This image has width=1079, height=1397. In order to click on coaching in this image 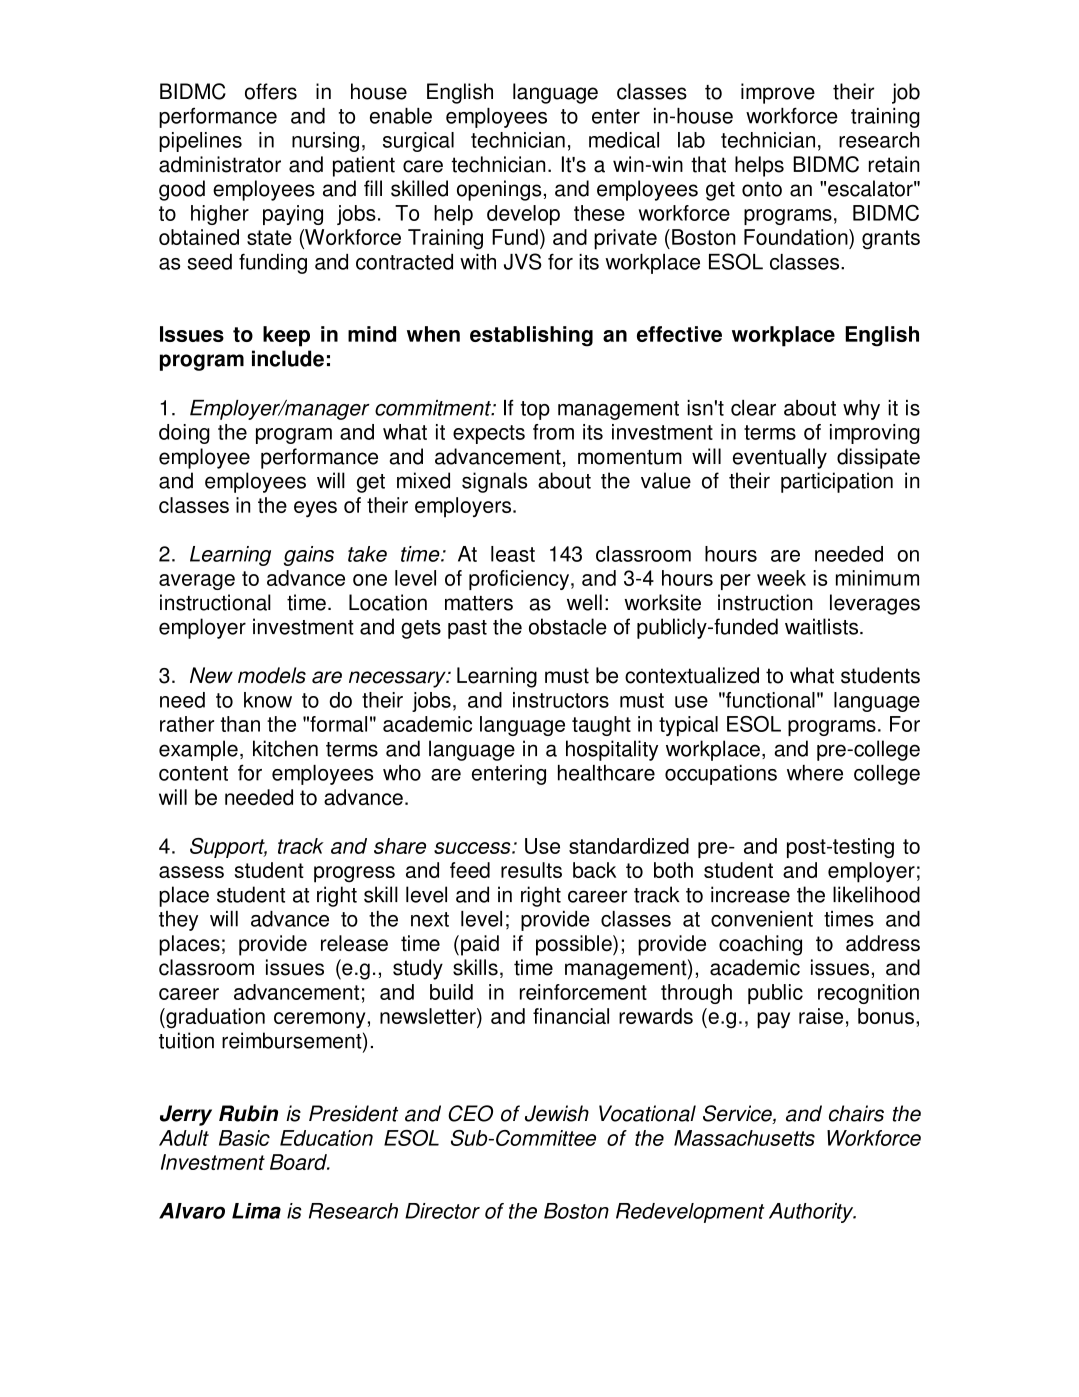, I will do `click(760, 945)`.
